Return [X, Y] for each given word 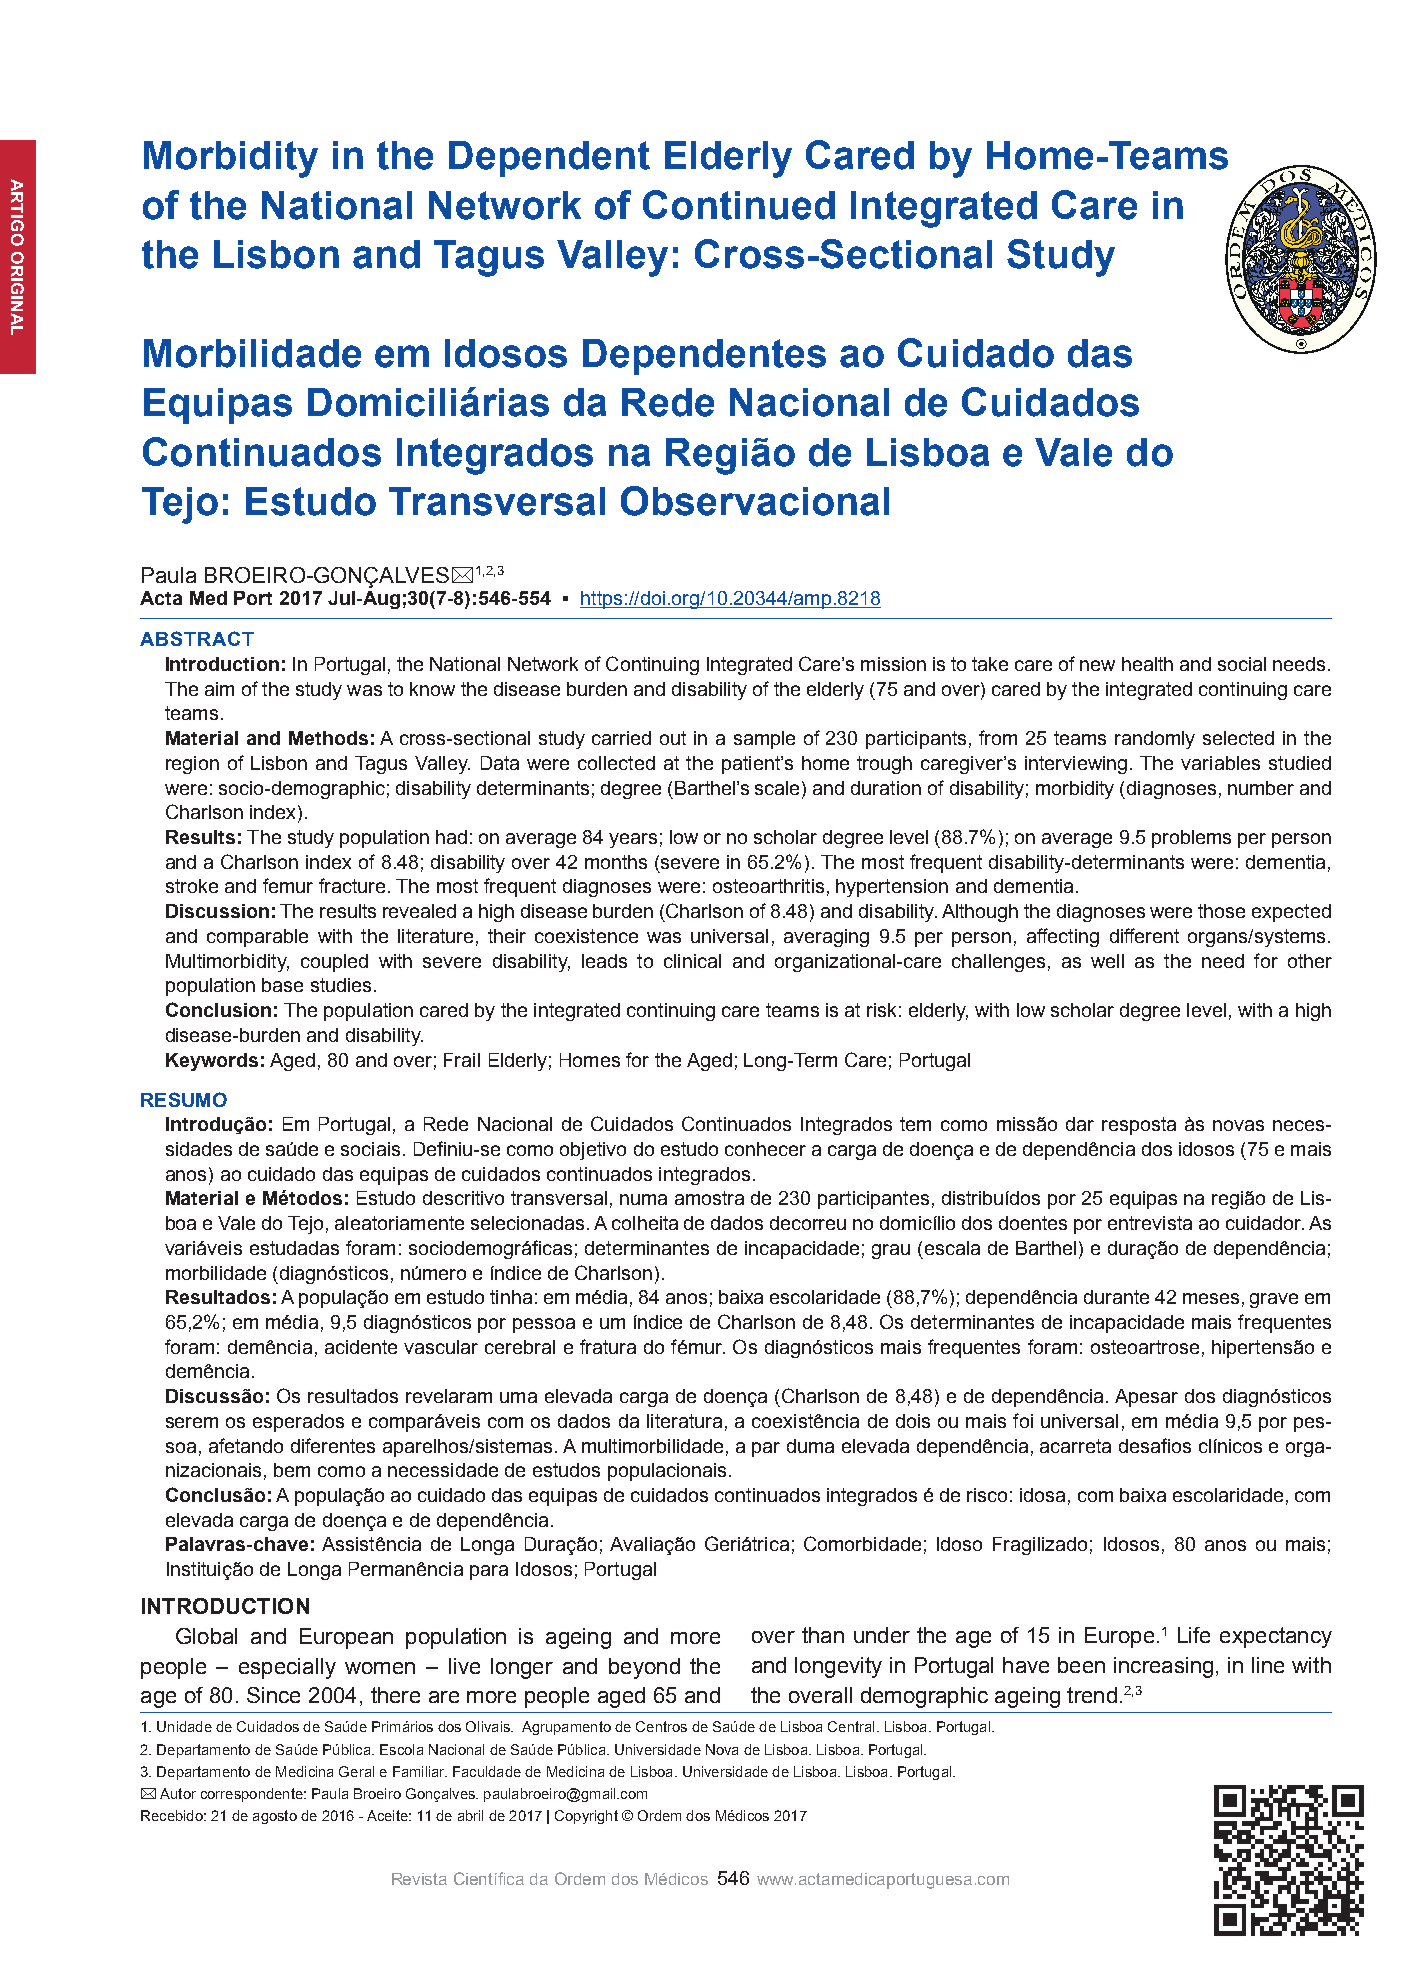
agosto [275, 1817]
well [1107, 961]
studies [341, 985]
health [1147, 664]
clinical [692, 961]
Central [851, 1726]
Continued [739, 205]
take [990, 664]
